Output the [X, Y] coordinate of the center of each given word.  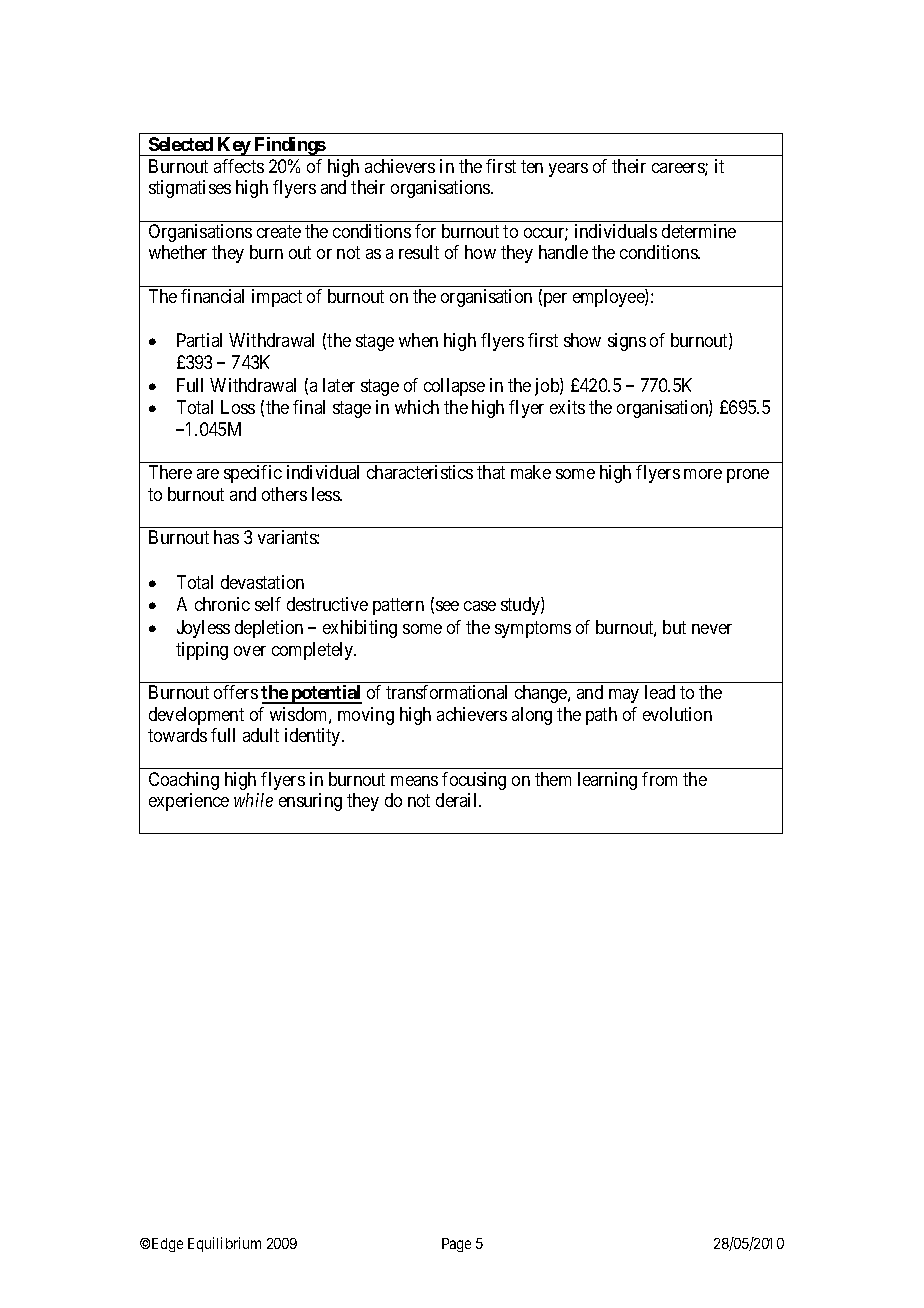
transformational [446, 692]
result [419, 252]
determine [699, 231]
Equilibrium [224, 1244]
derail [458, 800]
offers [236, 692]
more [703, 474]
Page [456, 1245]
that [491, 472]
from [659, 779]
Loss [238, 407]
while [253, 800]
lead [660, 692]
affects [239, 166]
